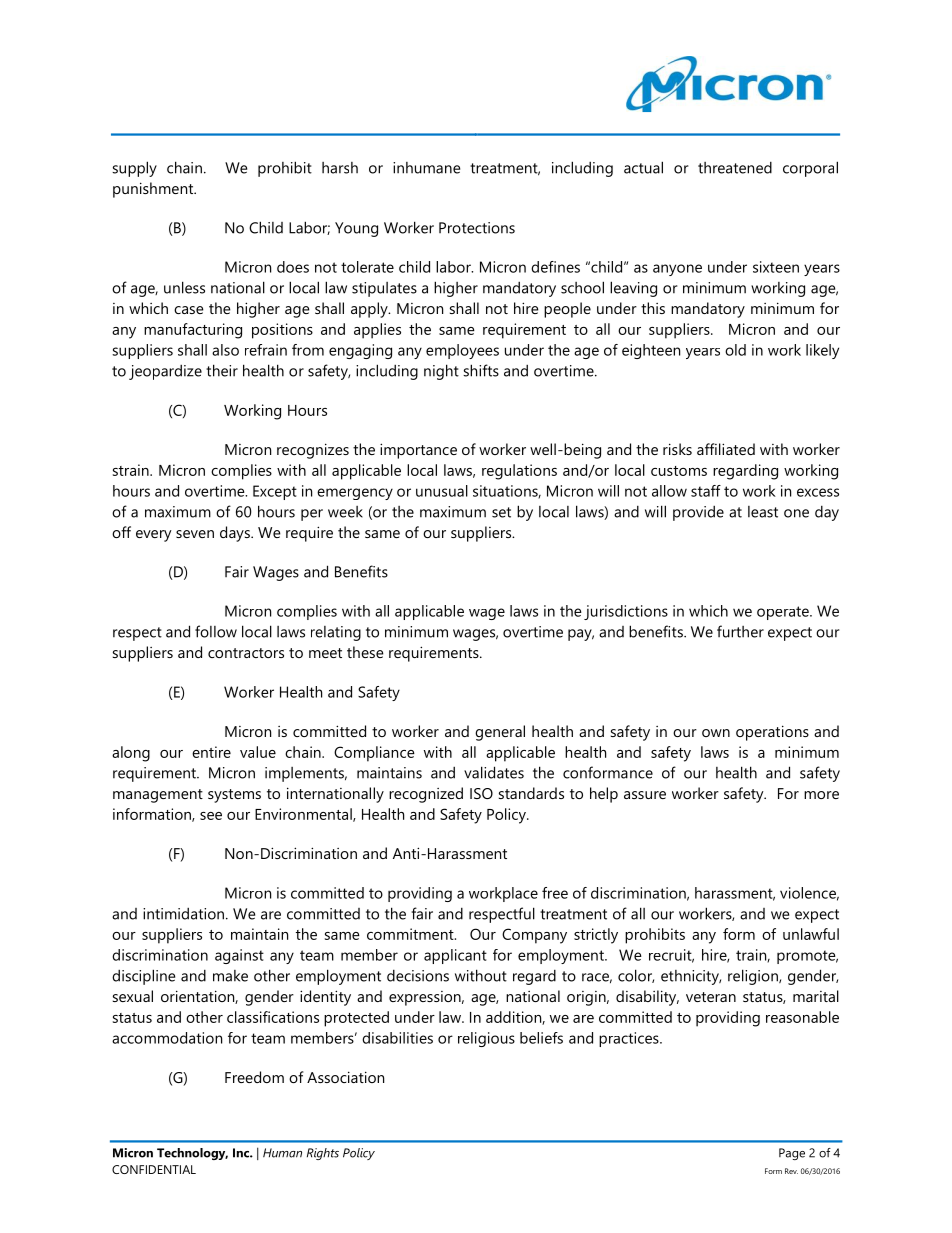  What do you see at coordinates (740, 631) in the screenshot?
I see `further` at bounding box center [740, 631].
